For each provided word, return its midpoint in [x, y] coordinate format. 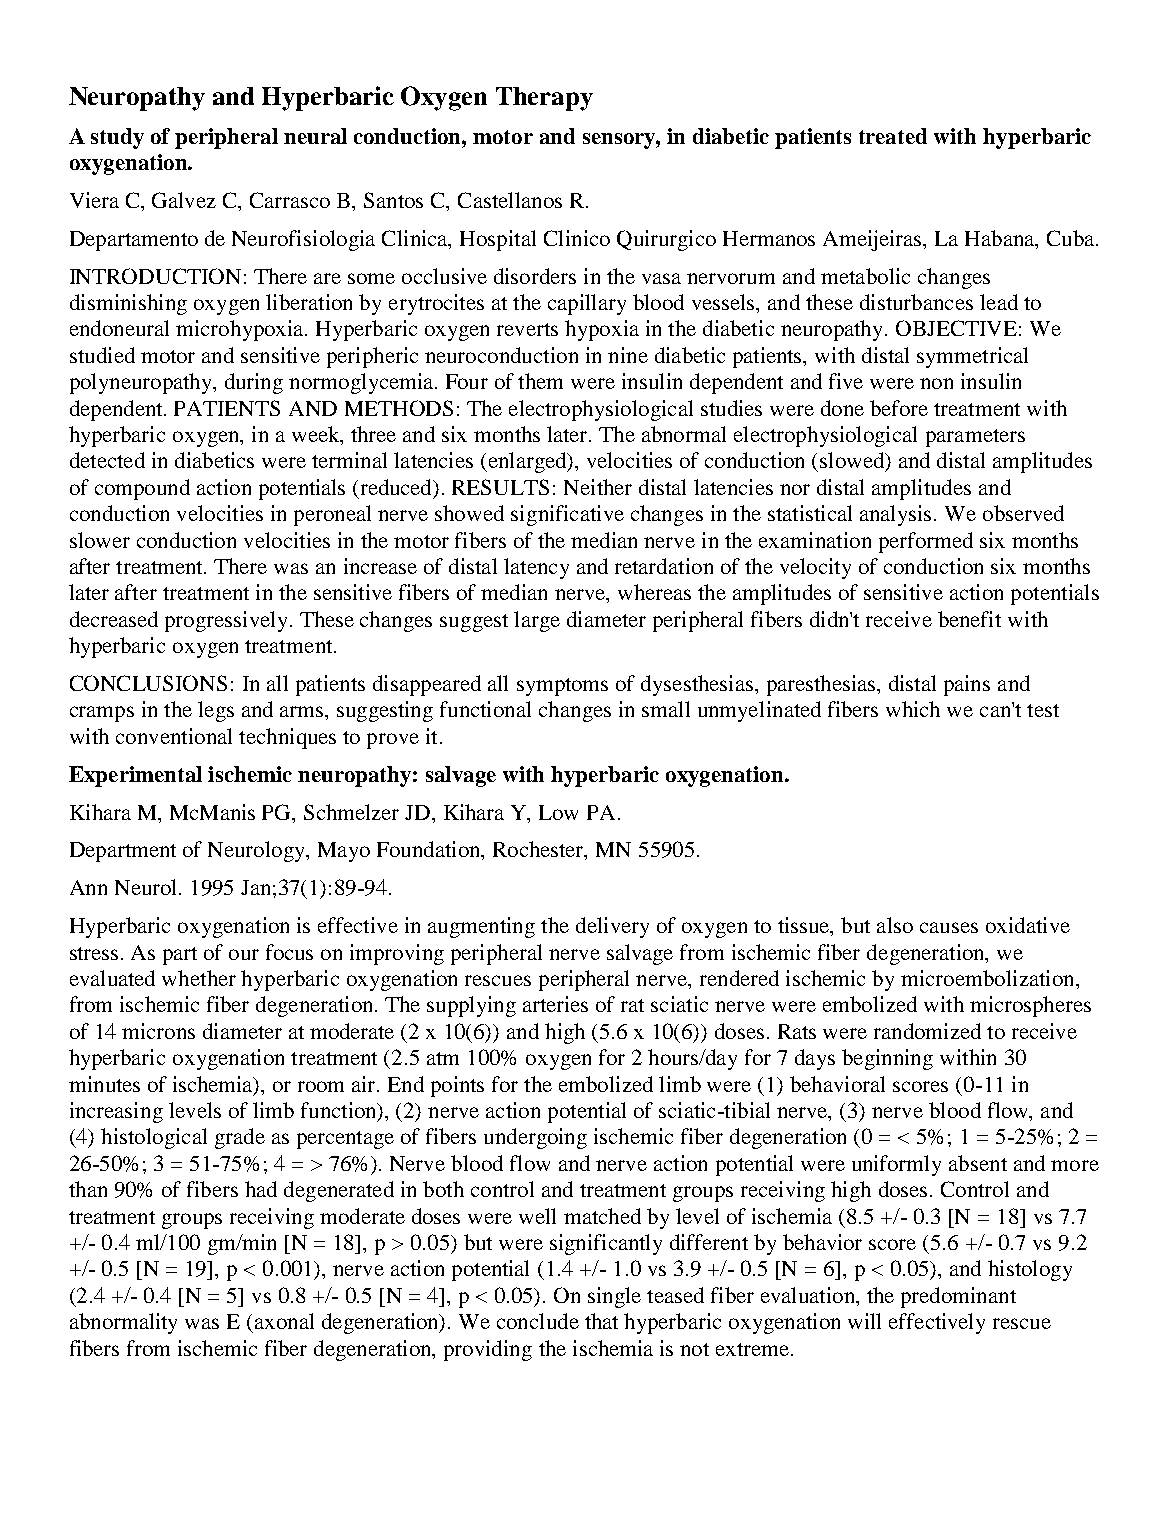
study [117, 138]
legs [216, 711]
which [913, 709]
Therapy [544, 99]
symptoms [562, 687]
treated [893, 136]
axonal [284, 1321]
